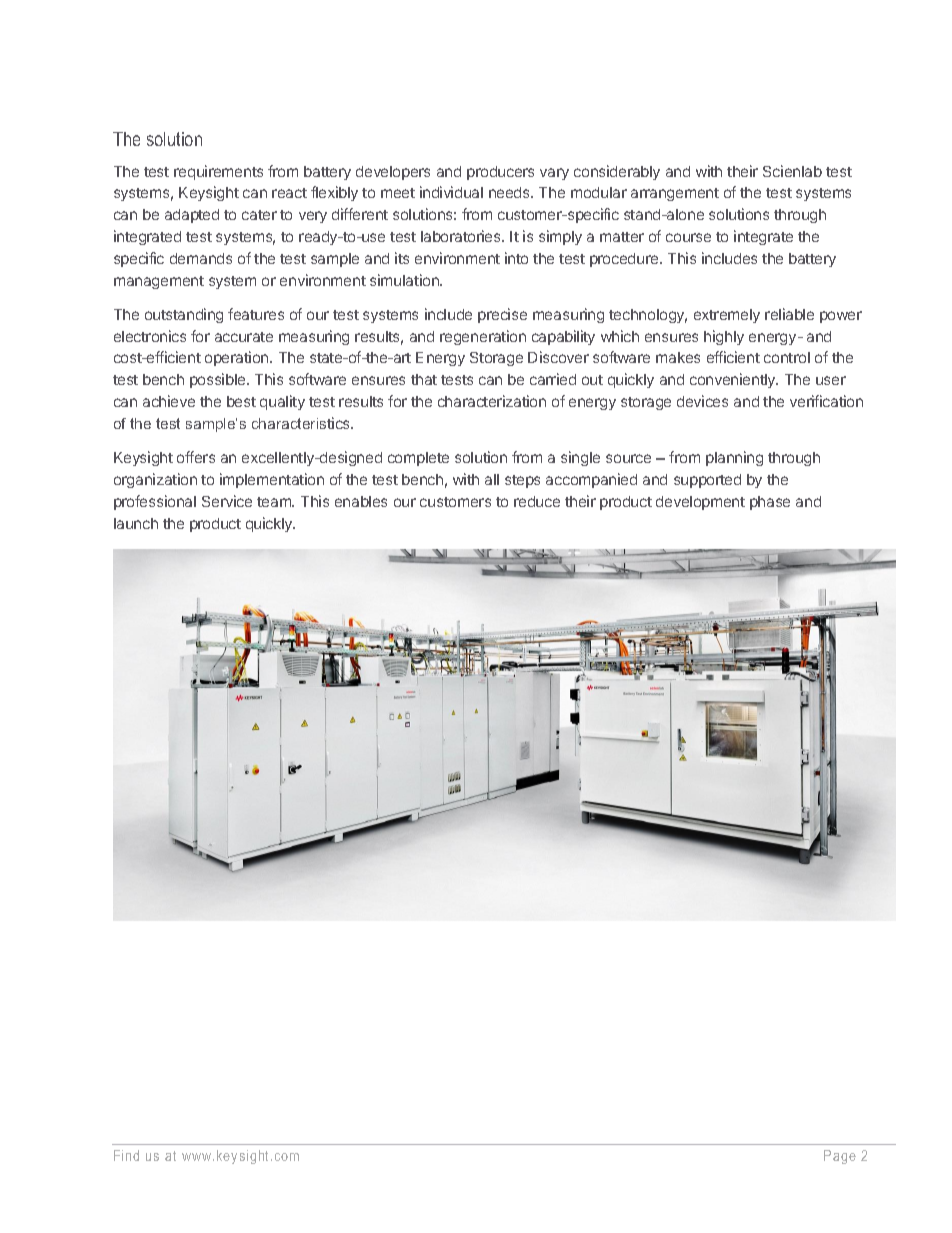  I want to click on phase, so click(770, 503).
